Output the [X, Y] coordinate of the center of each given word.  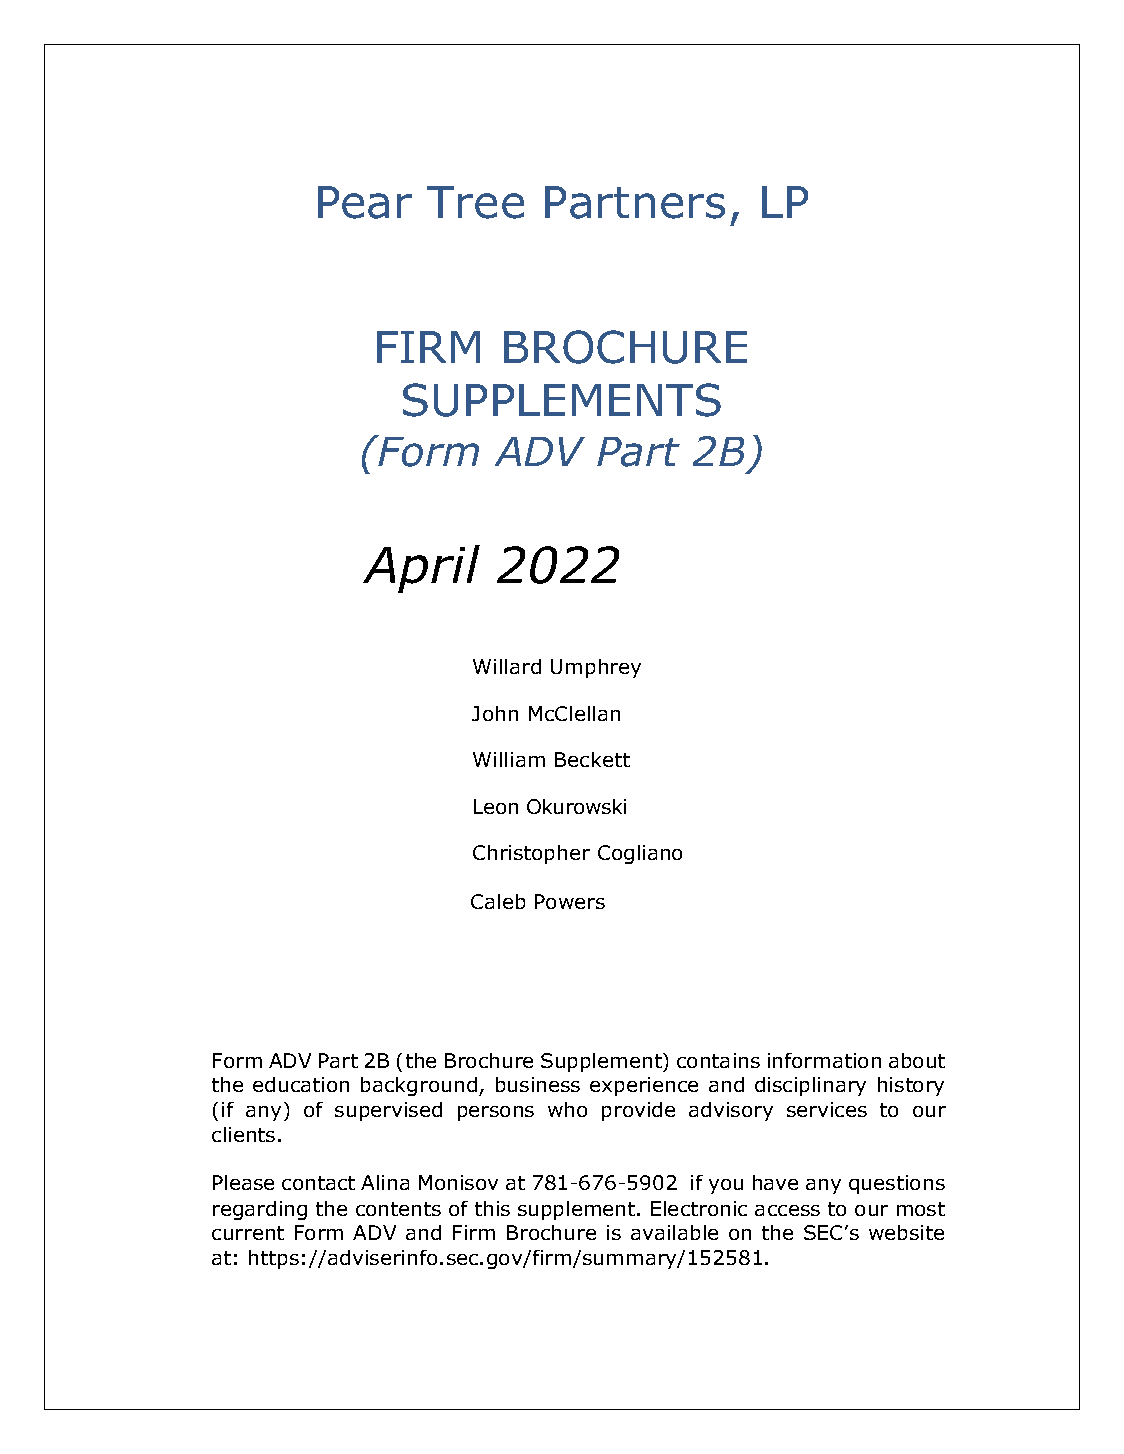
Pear [365, 202]
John [495, 713]
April [421, 569]
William [509, 759]
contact [318, 1183]
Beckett [592, 759]
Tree [475, 202]
